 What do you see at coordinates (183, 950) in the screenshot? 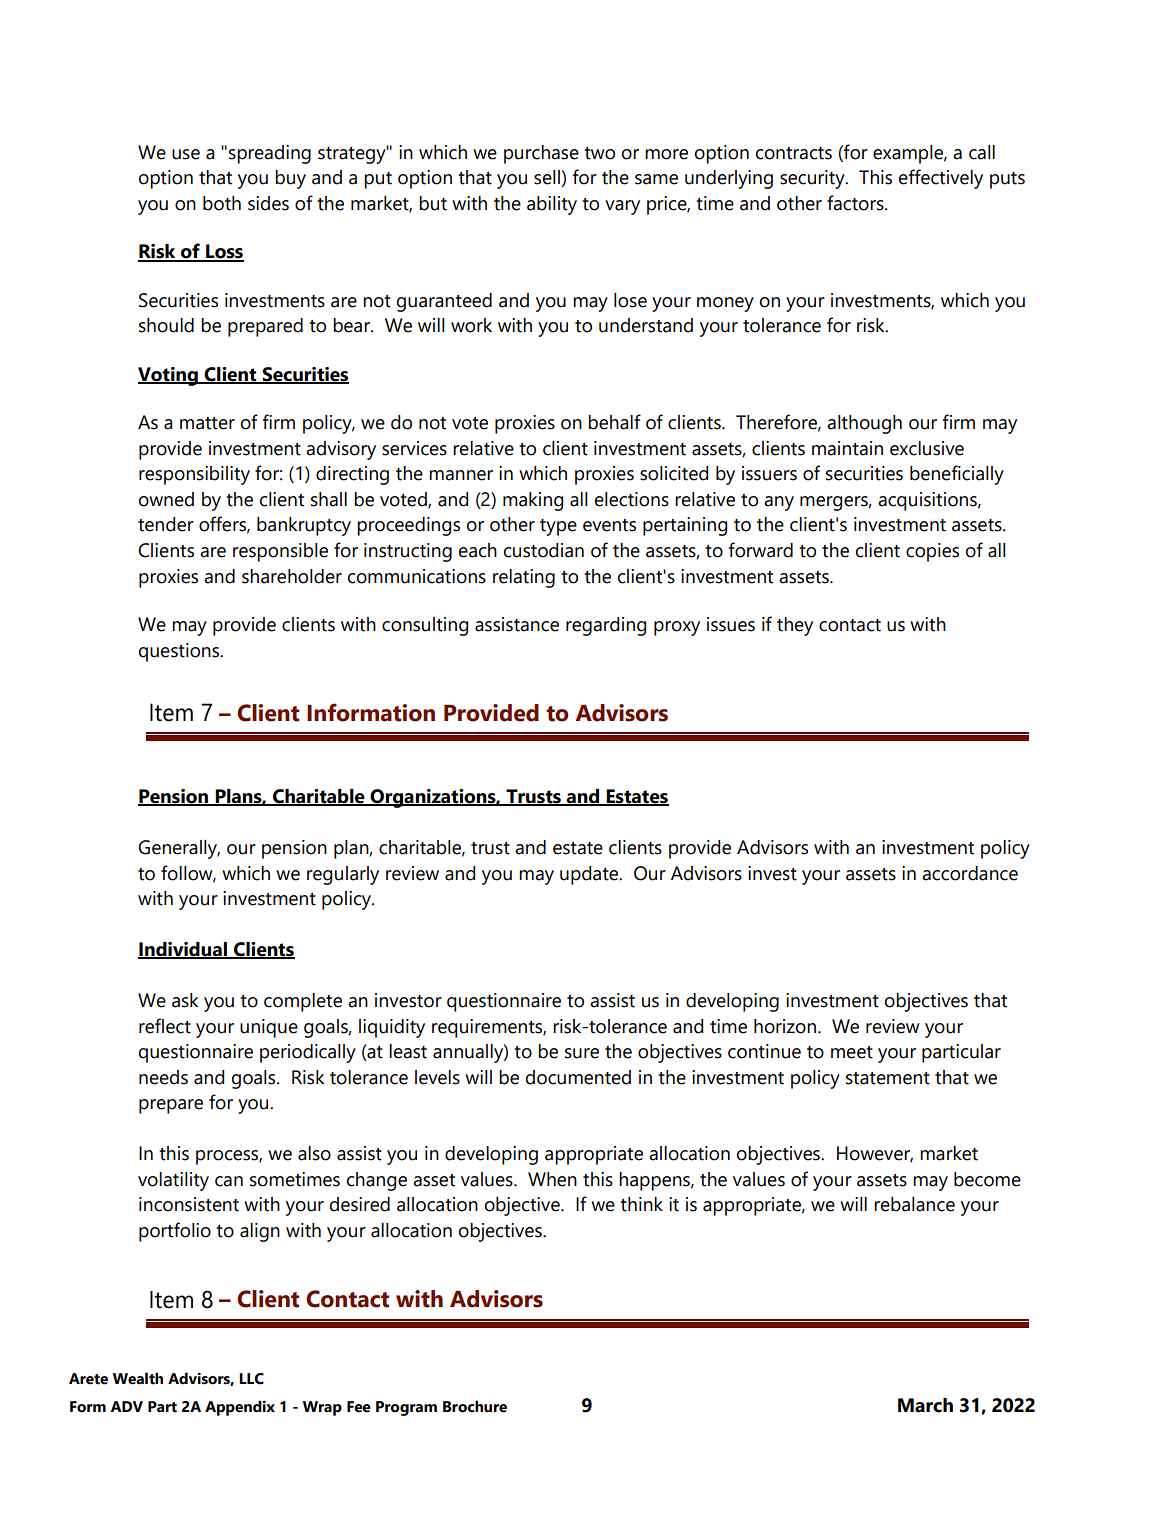
I see `Individual` at bounding box center [183, 950].
